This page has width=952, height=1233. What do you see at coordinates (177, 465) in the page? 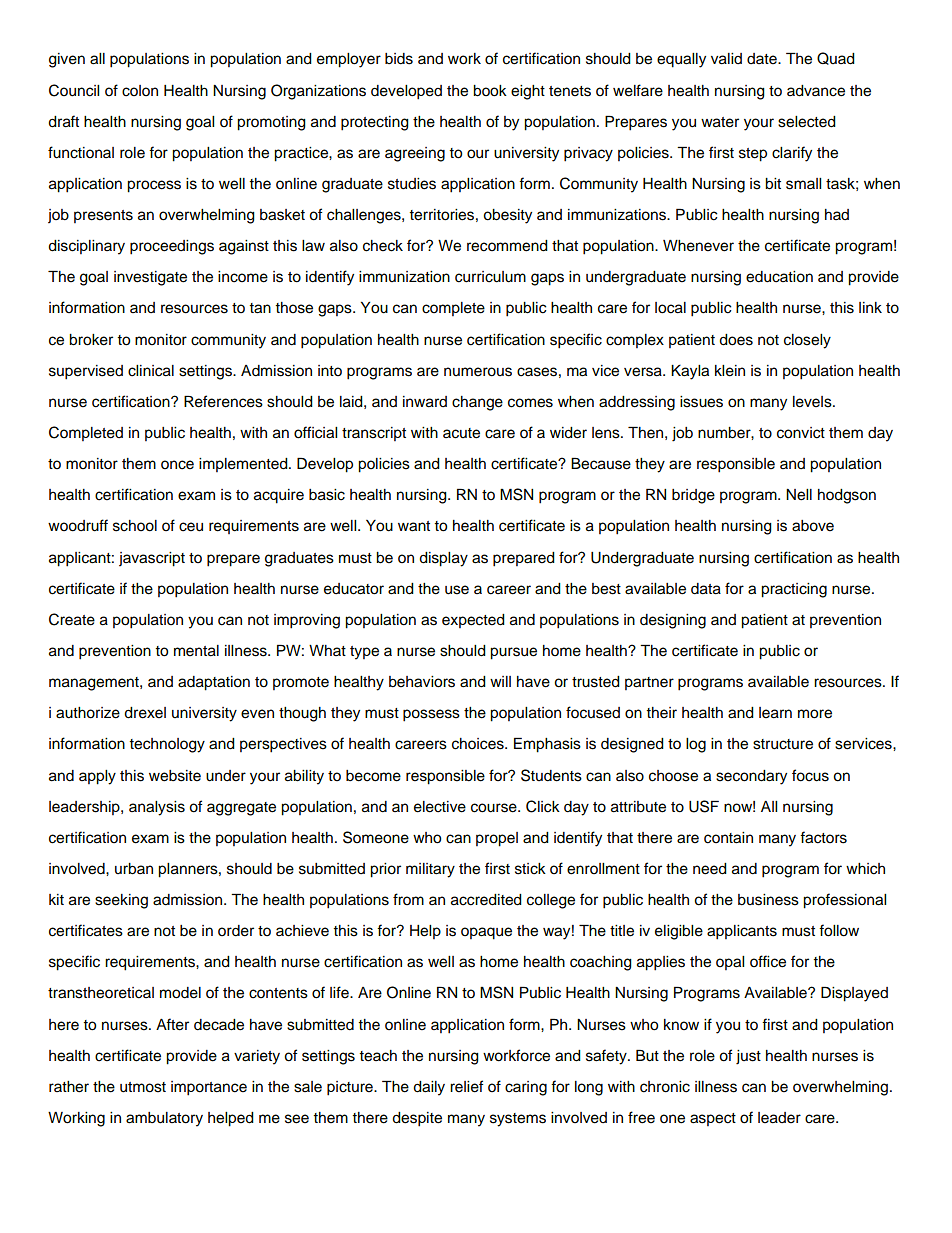
I see `once` at bounding box center [177, 465].
